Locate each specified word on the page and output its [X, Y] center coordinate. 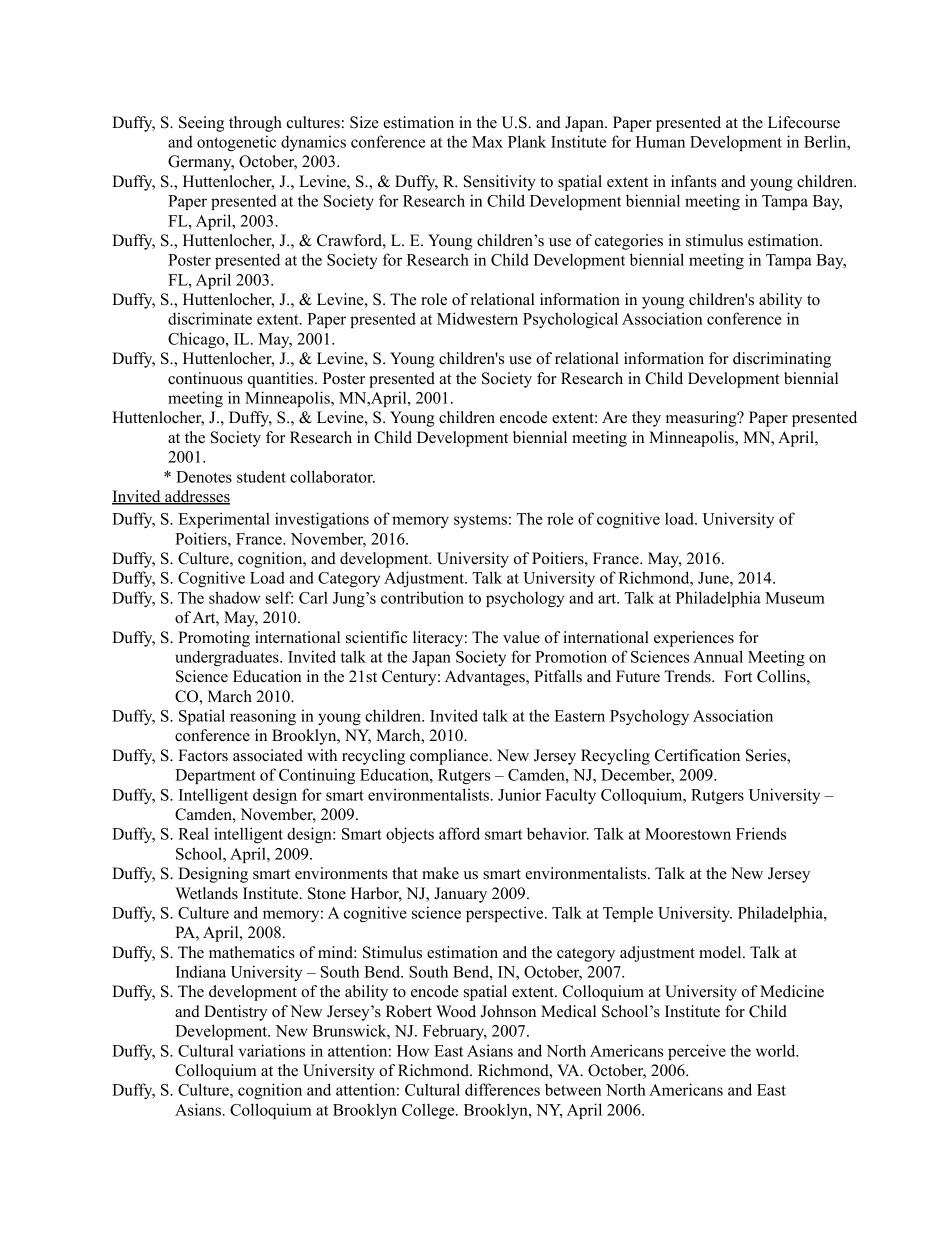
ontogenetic [236, 143]
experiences [694, 639]
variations [272, 1050]
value [521, 637]
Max [487, 142]
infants [693, 181]
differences [502, 1089]
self [279, 597]
